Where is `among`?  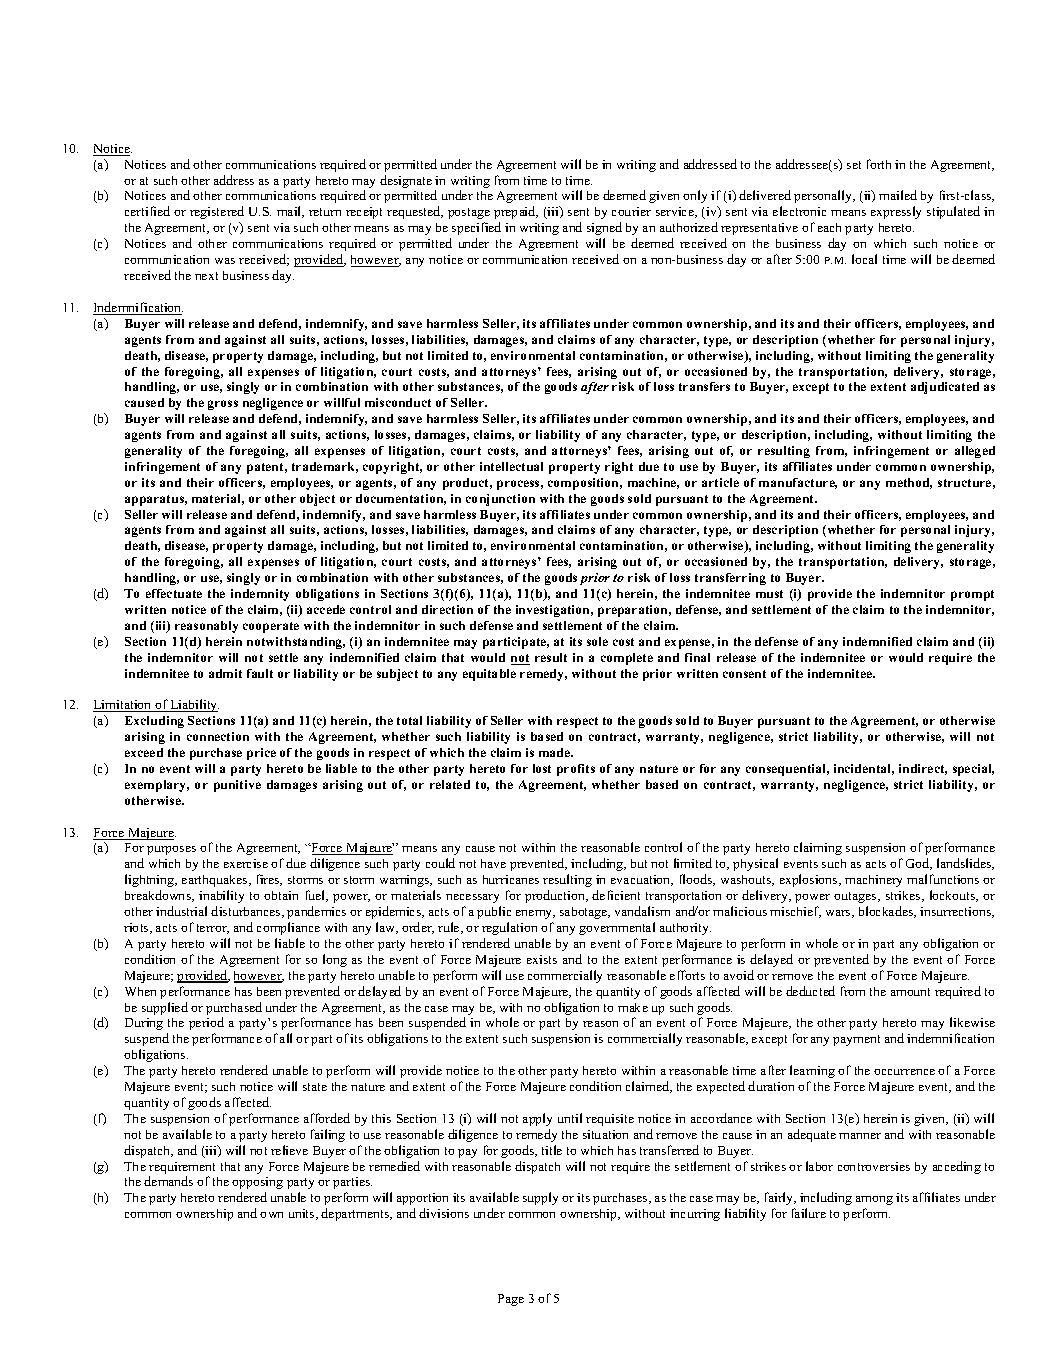 among is located at coordinates (874, 1200).
